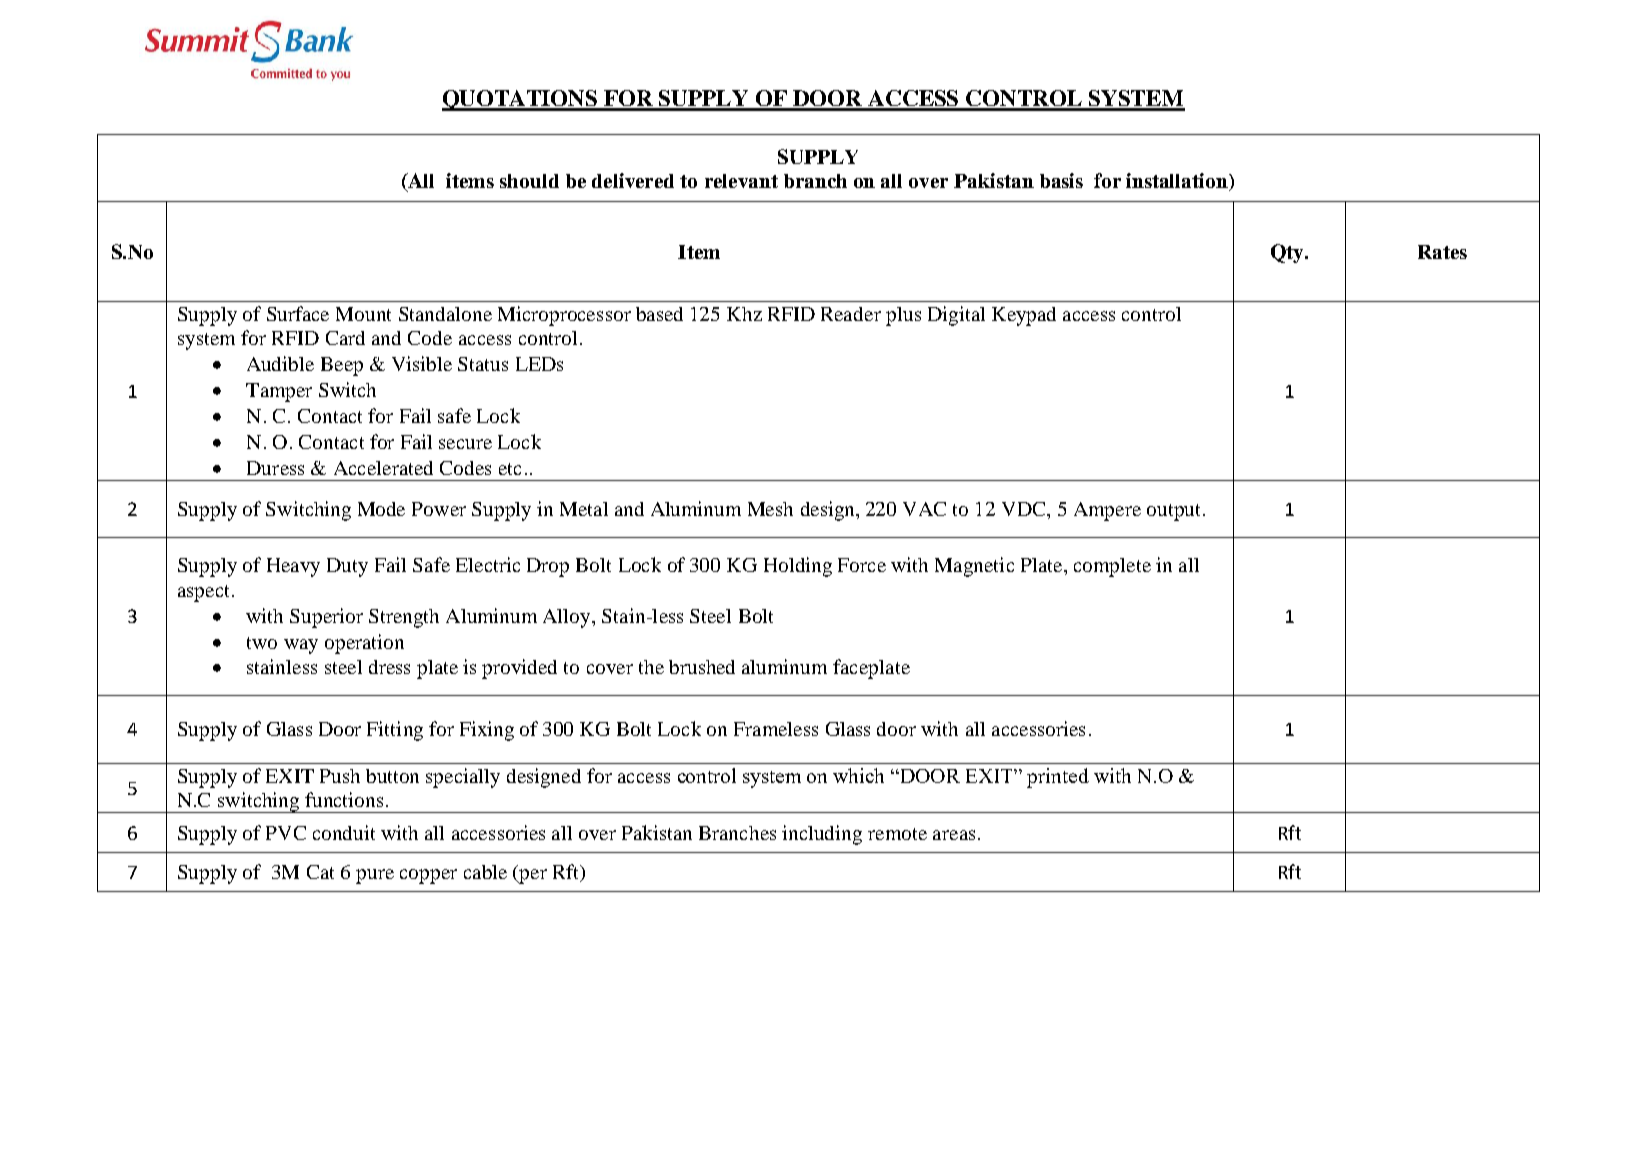 This screenshot has height=1150, width=1626. Describe the element at coordinates (521, 100) in the screenshot. I see `QUOTATIONS` at that location.
